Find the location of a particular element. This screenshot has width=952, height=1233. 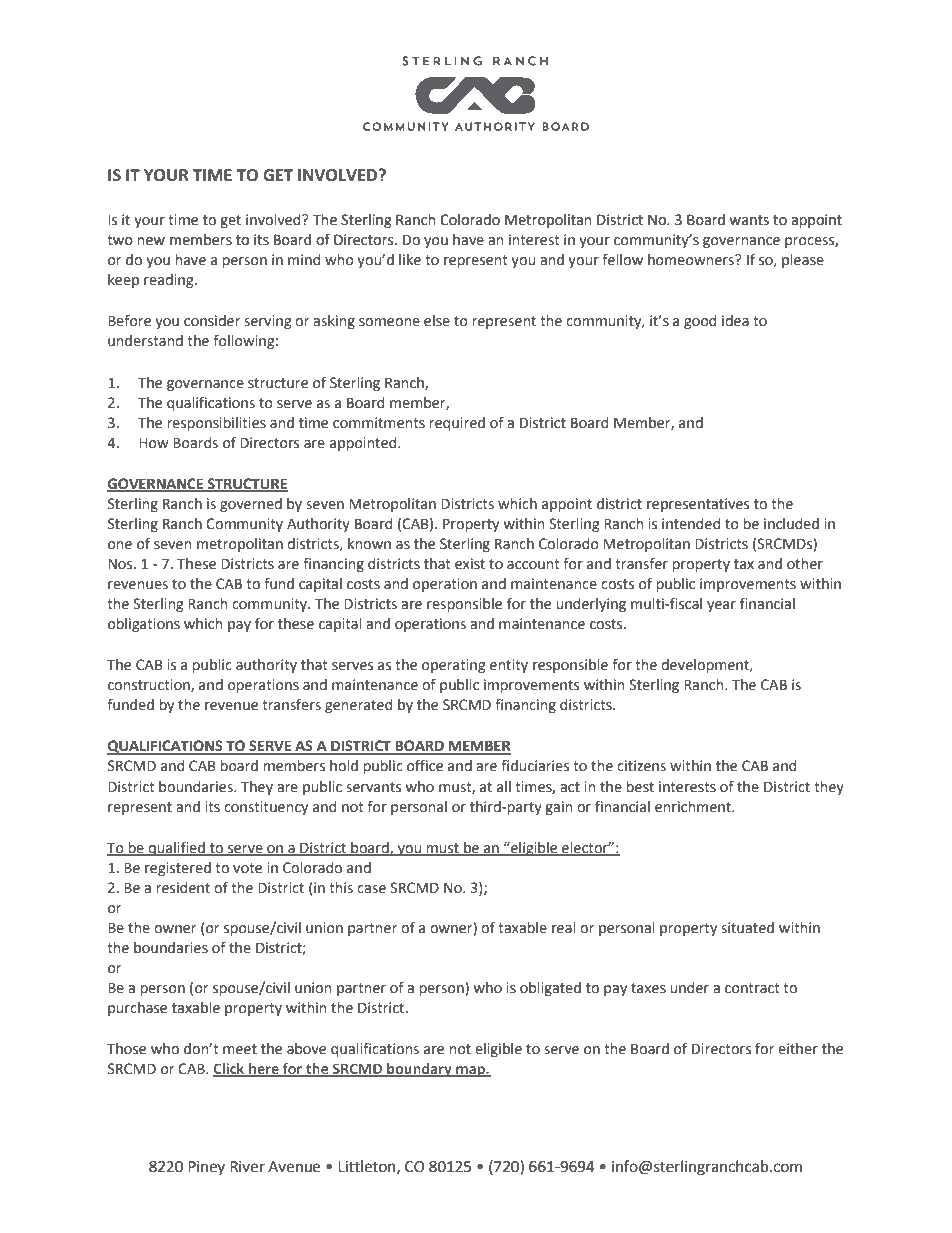

Piney is located at coordinates (206, 1168).
